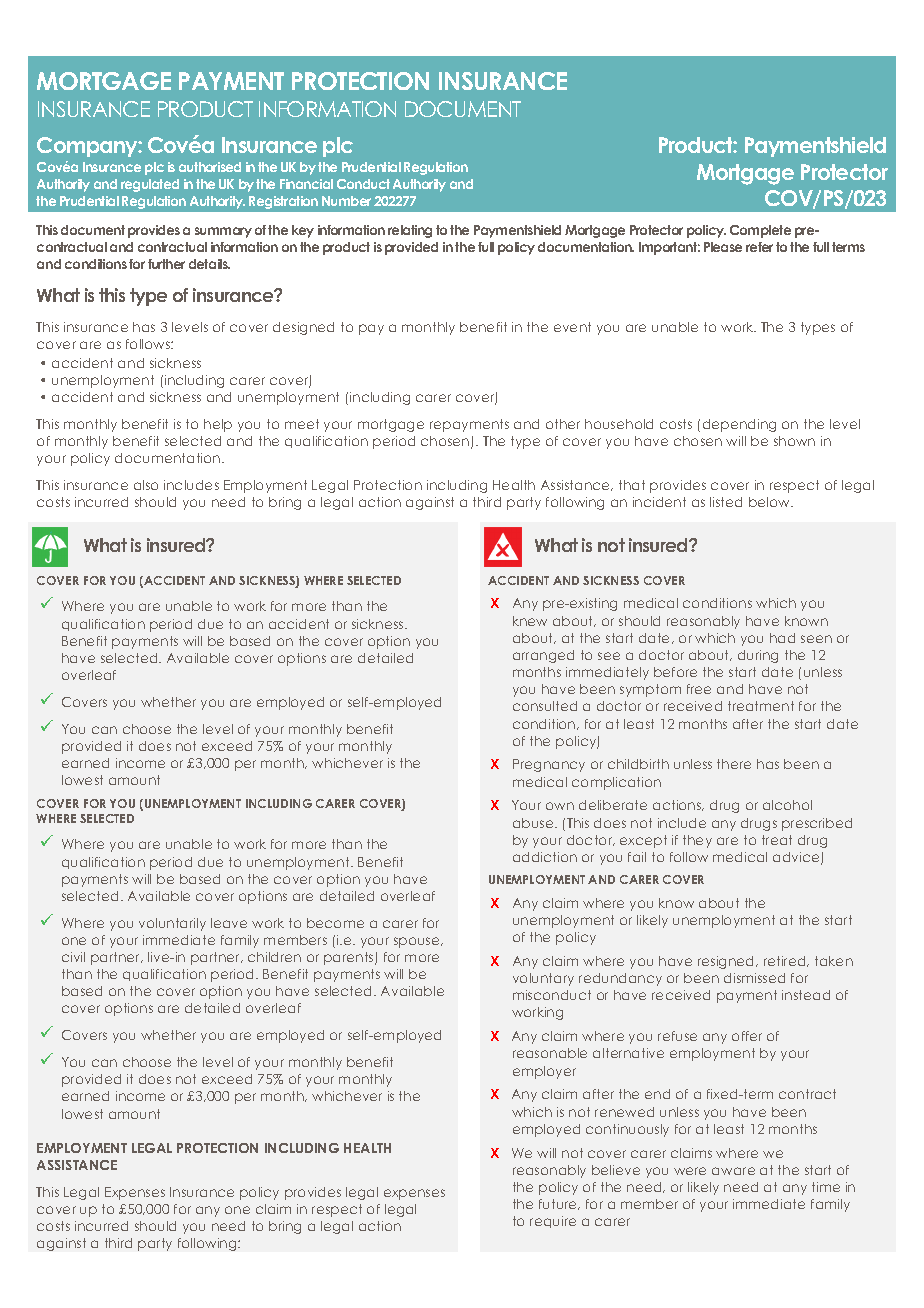  I want to click on children, so click(274, 957).
